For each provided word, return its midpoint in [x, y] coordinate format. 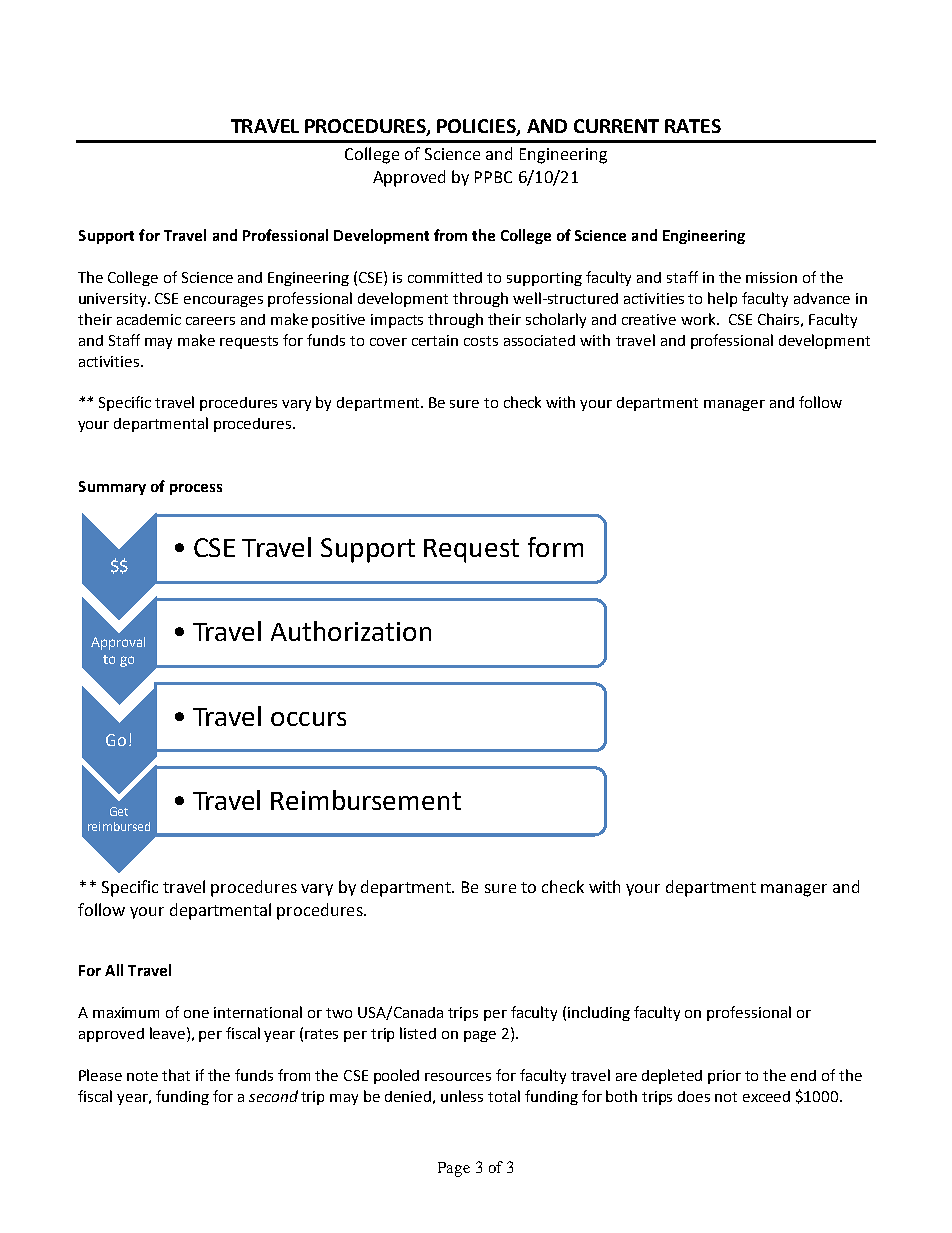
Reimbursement [366, 800]
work [699, 319]
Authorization [351, 631]
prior [724, 1077]
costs [481, 341]
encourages [223, 301]
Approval [118, 643]
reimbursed [119, 826]
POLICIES [477, 127]
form [555, 547]
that [176, 1075]
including [599, 1013]
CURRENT [616, 126]
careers [210, 321]
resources [458, 1077]
